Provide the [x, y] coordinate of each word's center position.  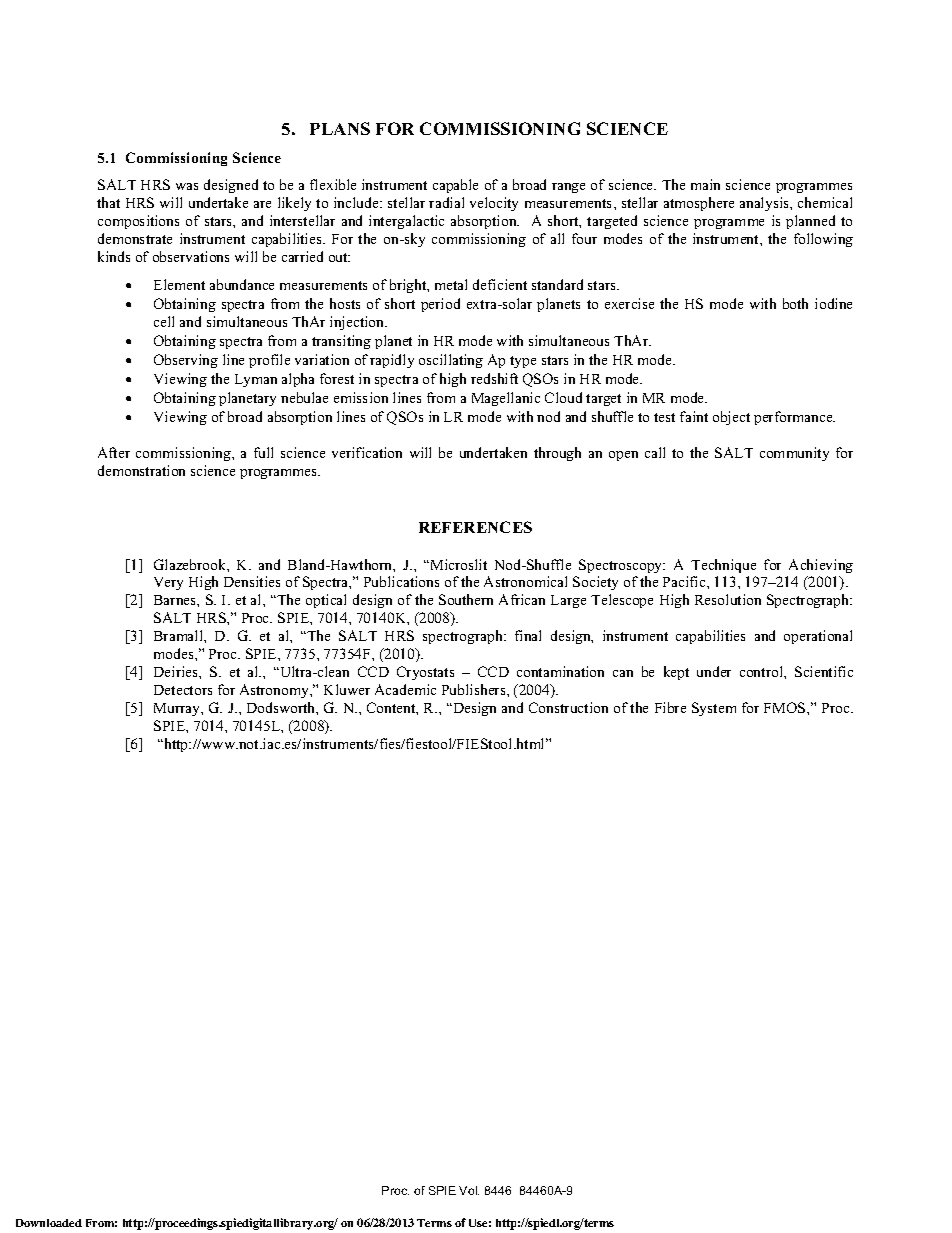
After [114, 452]
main [705, 184]
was [187, 186]
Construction [568, 707]
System [714, 709]
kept [676, 673]
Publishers [475, 689]
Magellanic [506, 399]
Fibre [670, 707]
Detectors [183, 690]
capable [455, 186]
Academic [405, 689]
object [731, 418]
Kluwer [347, 689]
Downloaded [49, 1223]
